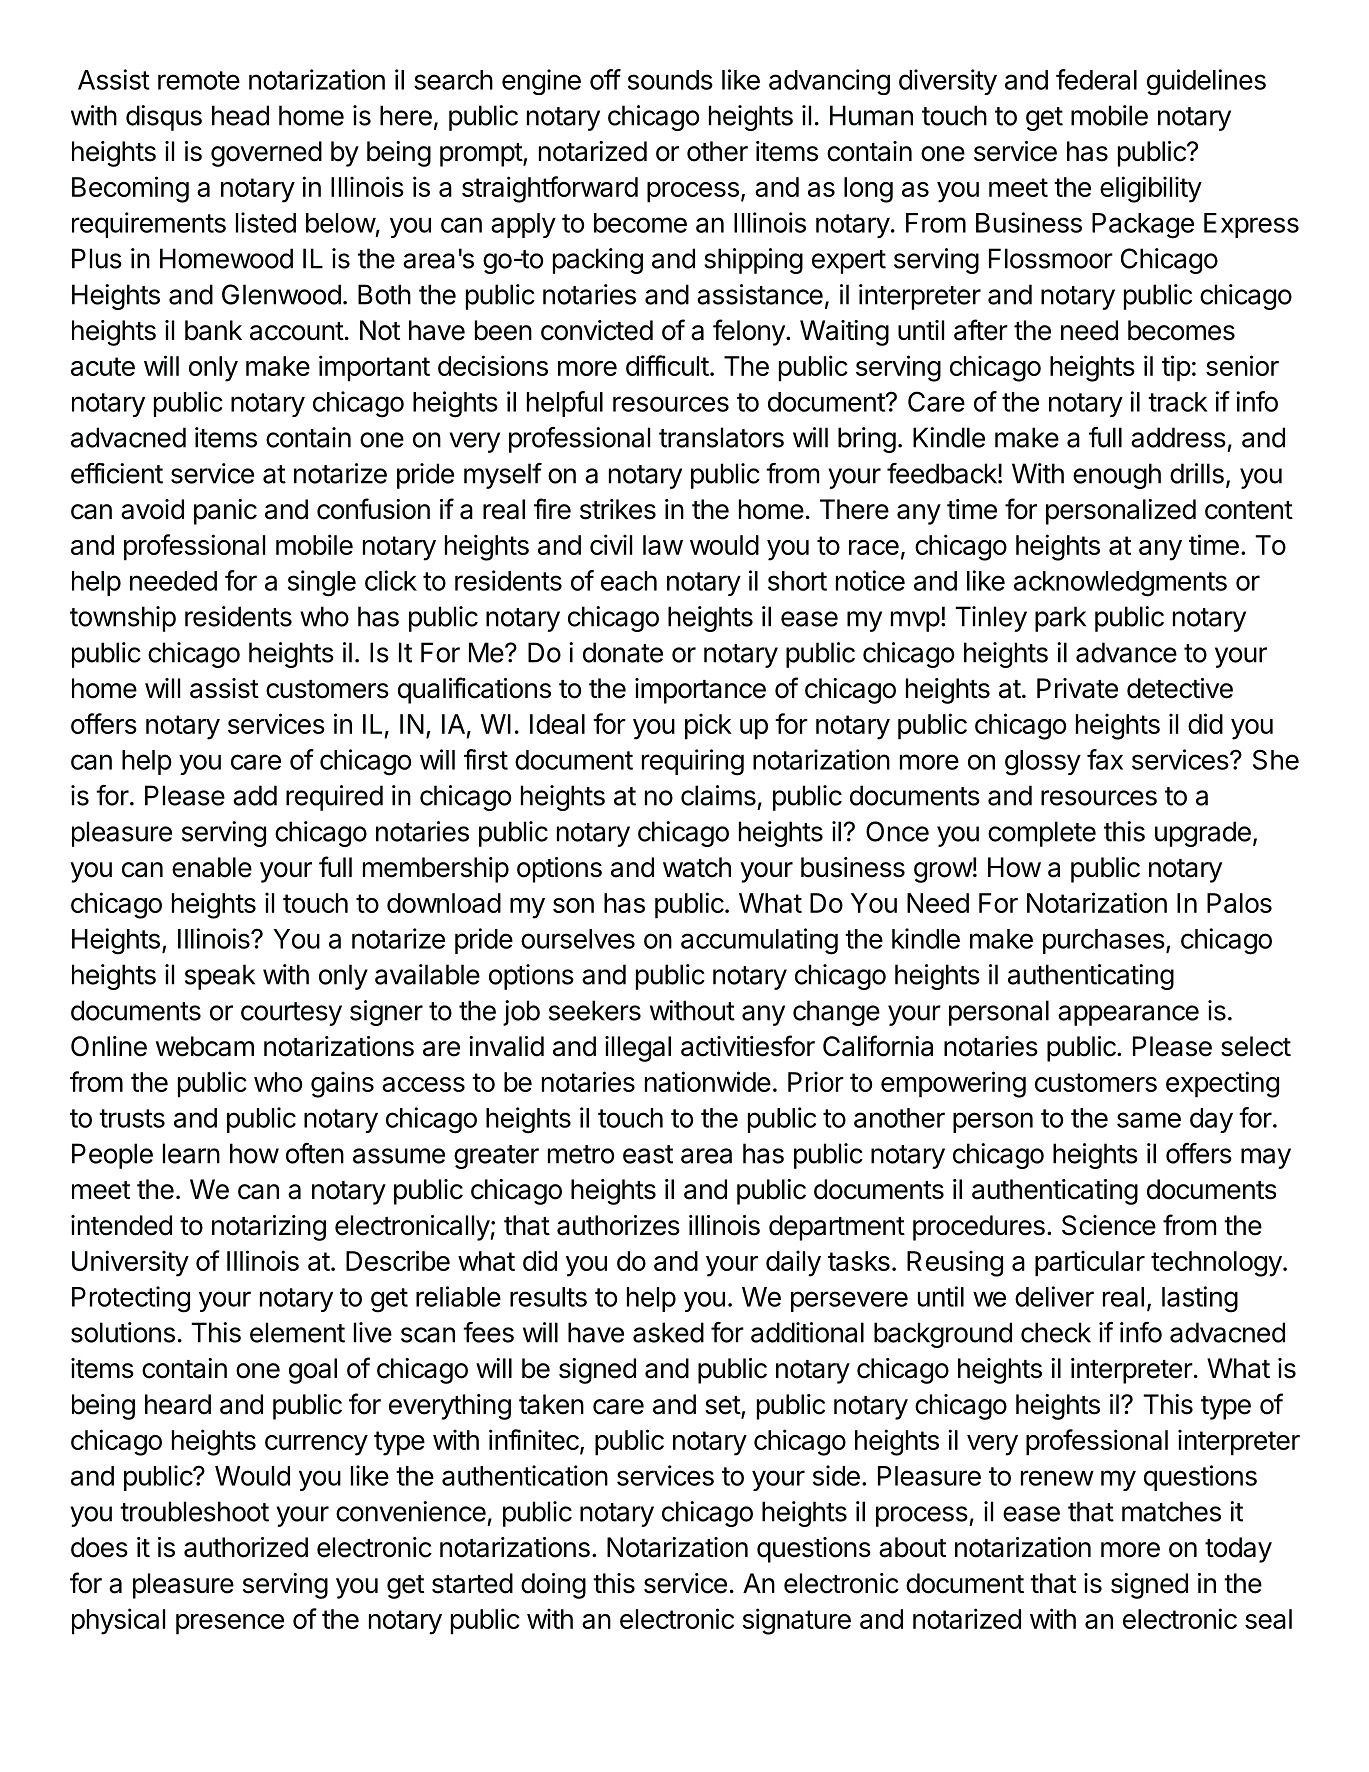 This screenshot has height=1772, width=1369. Describe the element at coordinates (1120, 584) in the screenshot. I see `acknowledgments` at that location.
